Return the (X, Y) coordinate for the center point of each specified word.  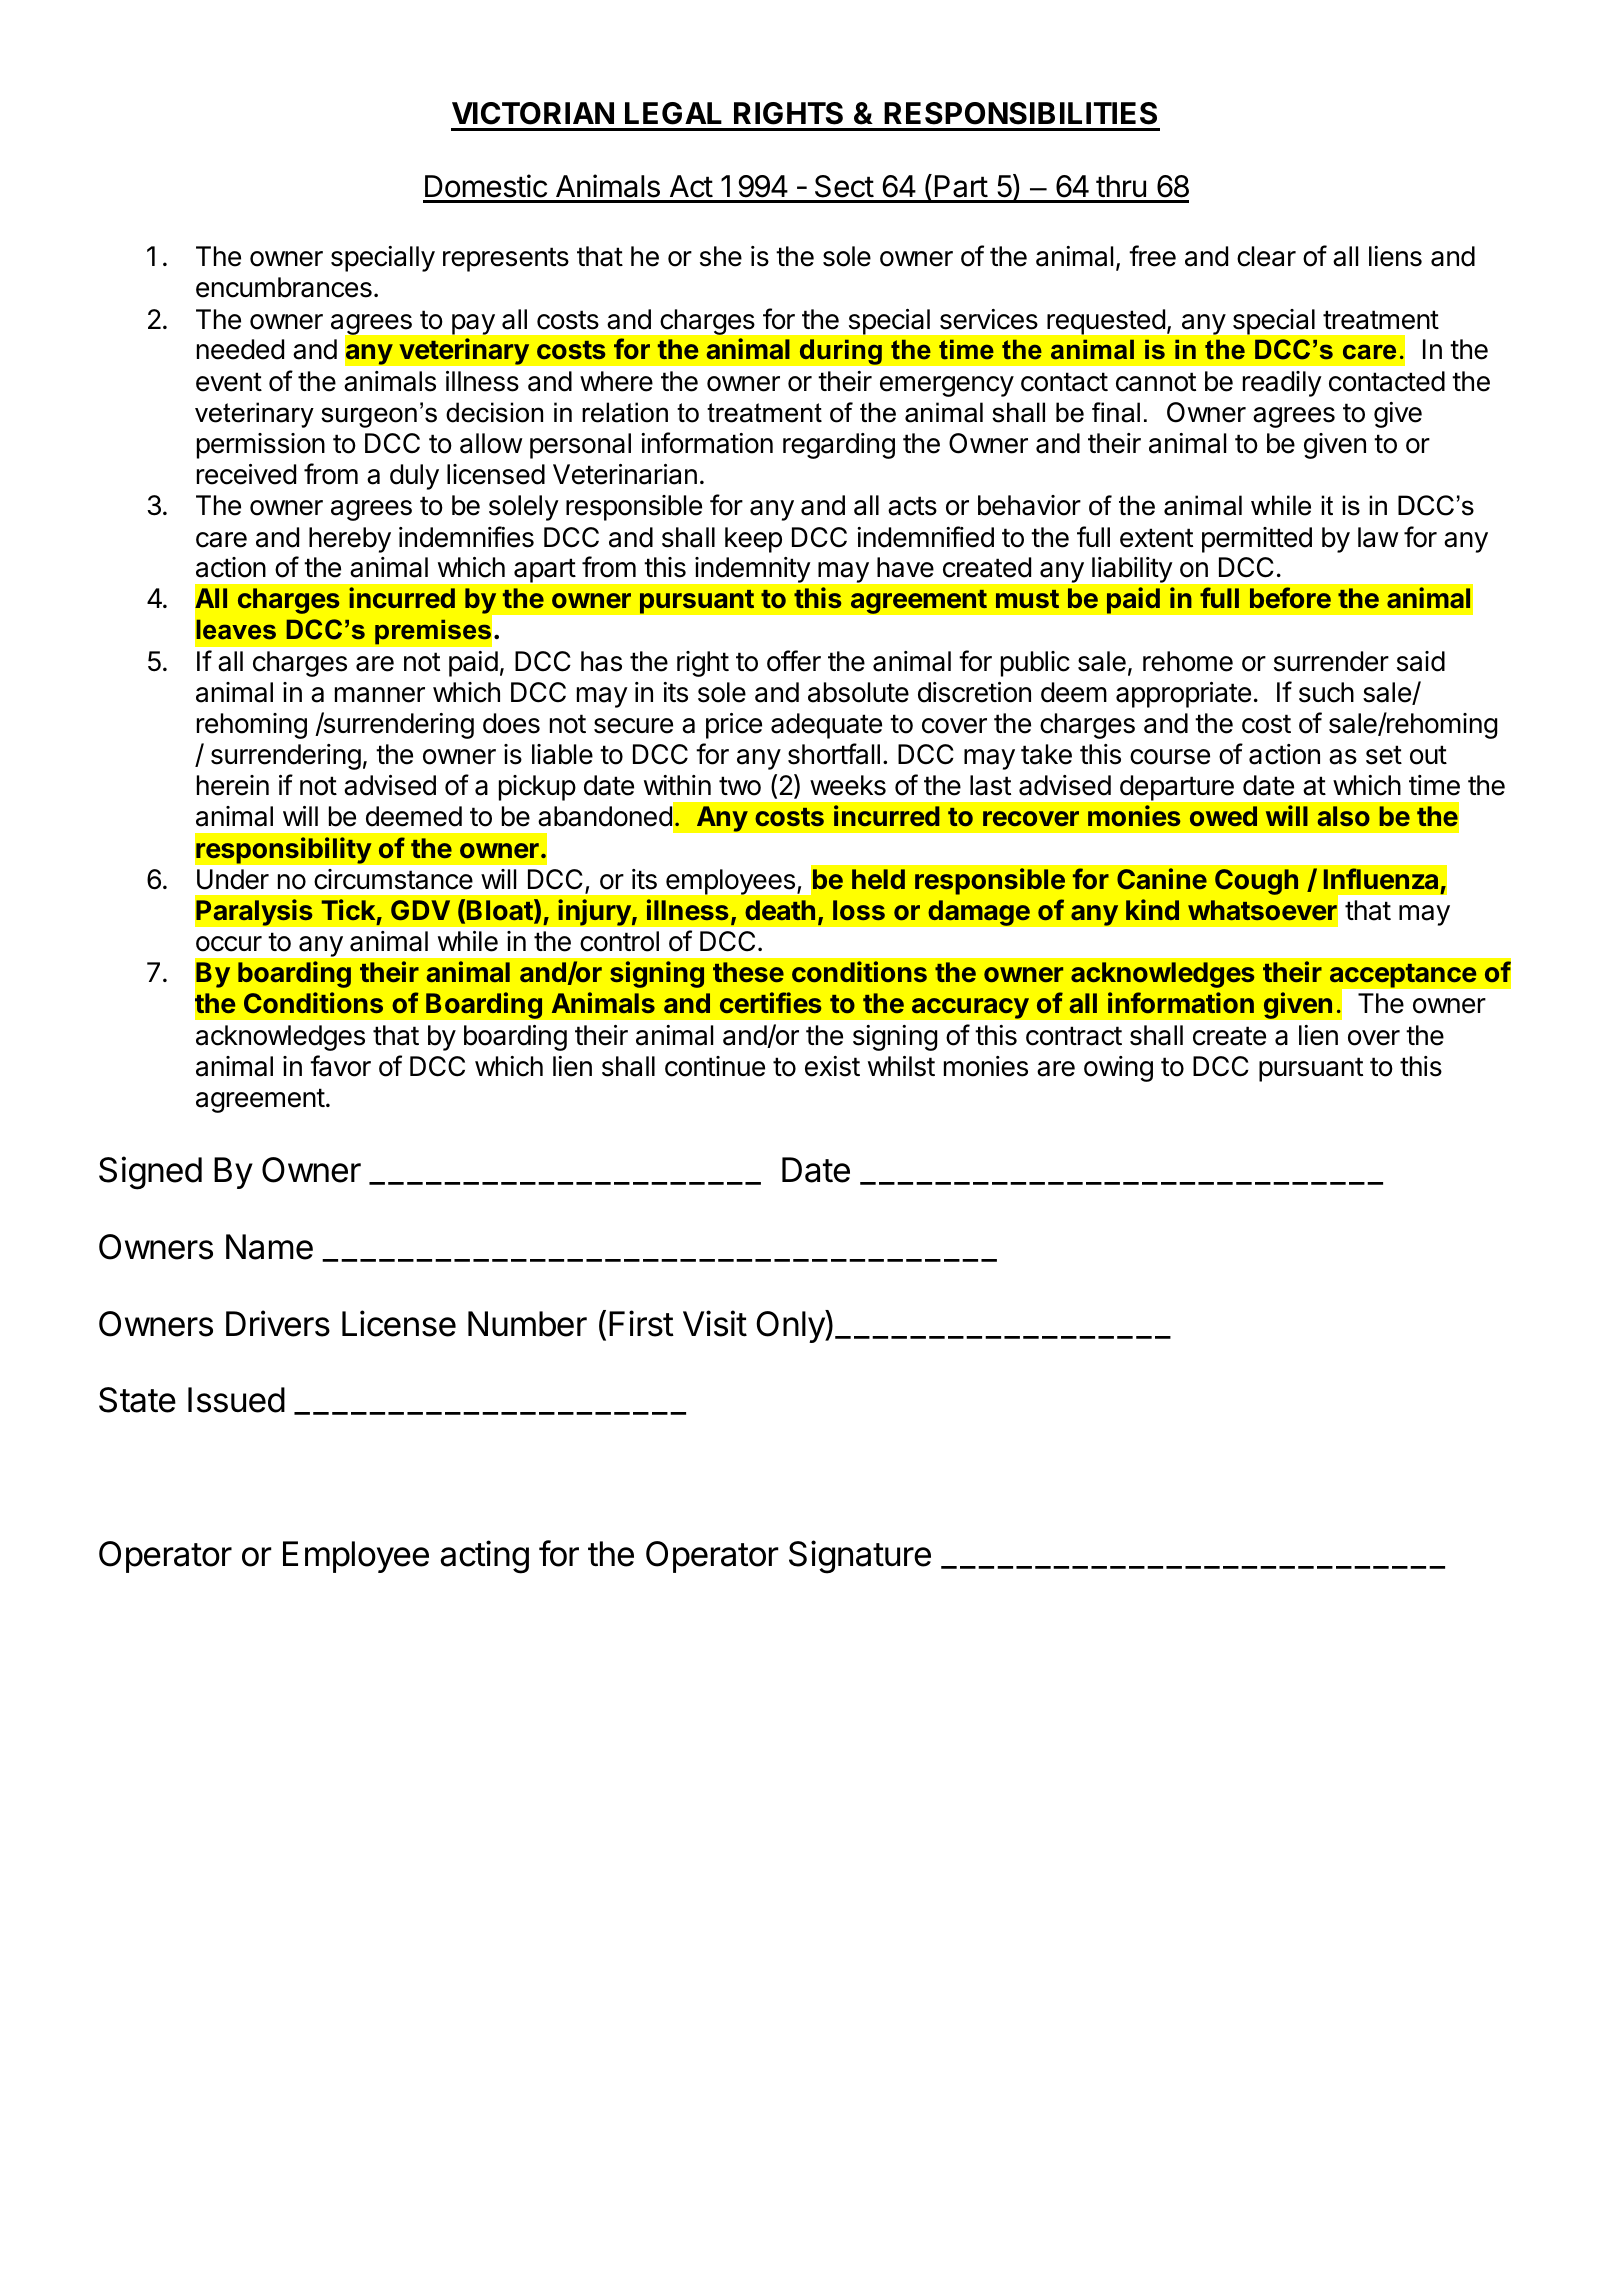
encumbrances (284, 287)
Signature (860, 1557)
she (721, 256)
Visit (715, 1323)
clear (1266, 256)
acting (484, 1557)
